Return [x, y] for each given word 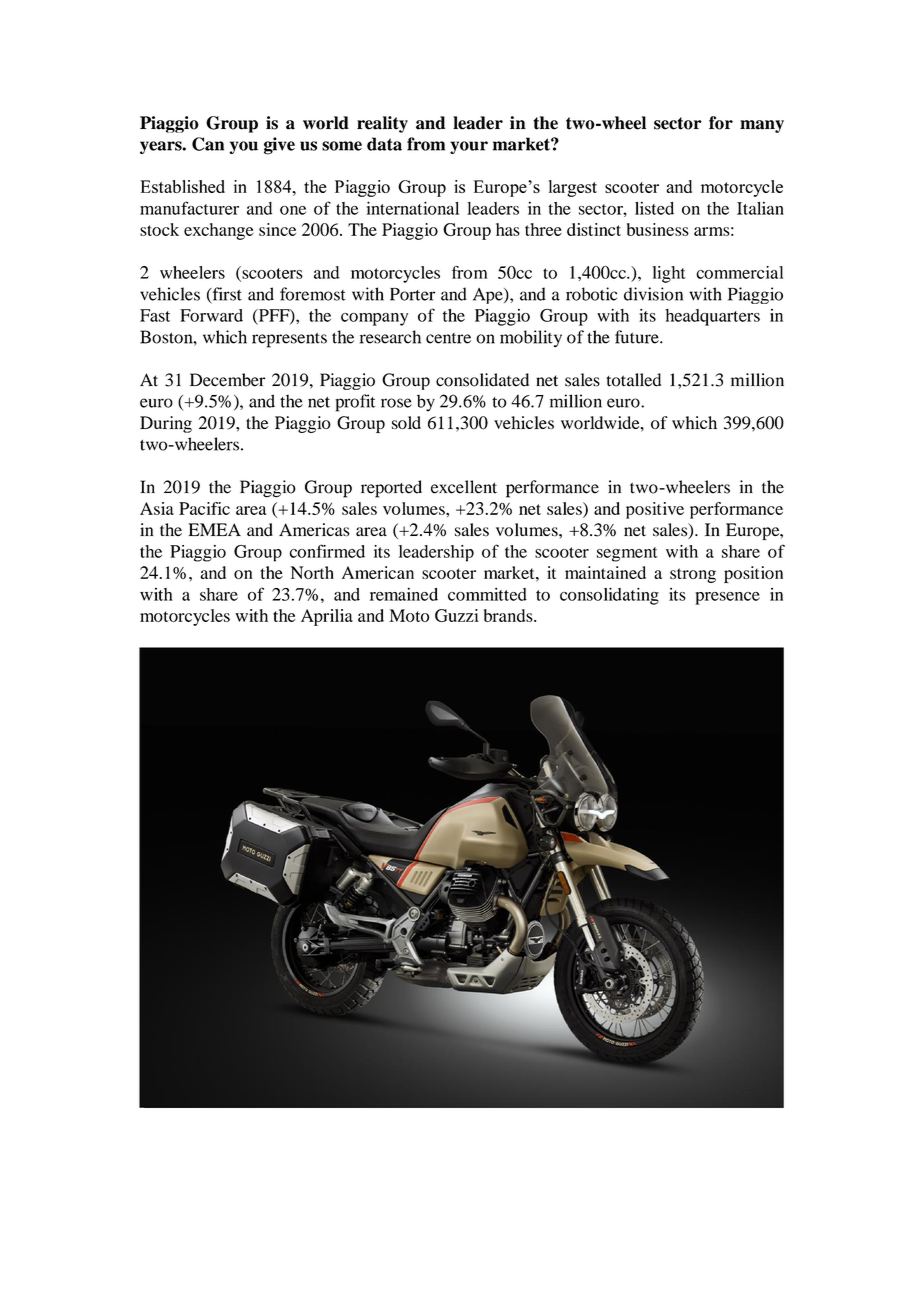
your [469, 147]
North [312, 572]
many [762, 126]
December [228, 380]
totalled [633, 380]
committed [487, 594]
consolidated [482, 380]
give [279, 146]
